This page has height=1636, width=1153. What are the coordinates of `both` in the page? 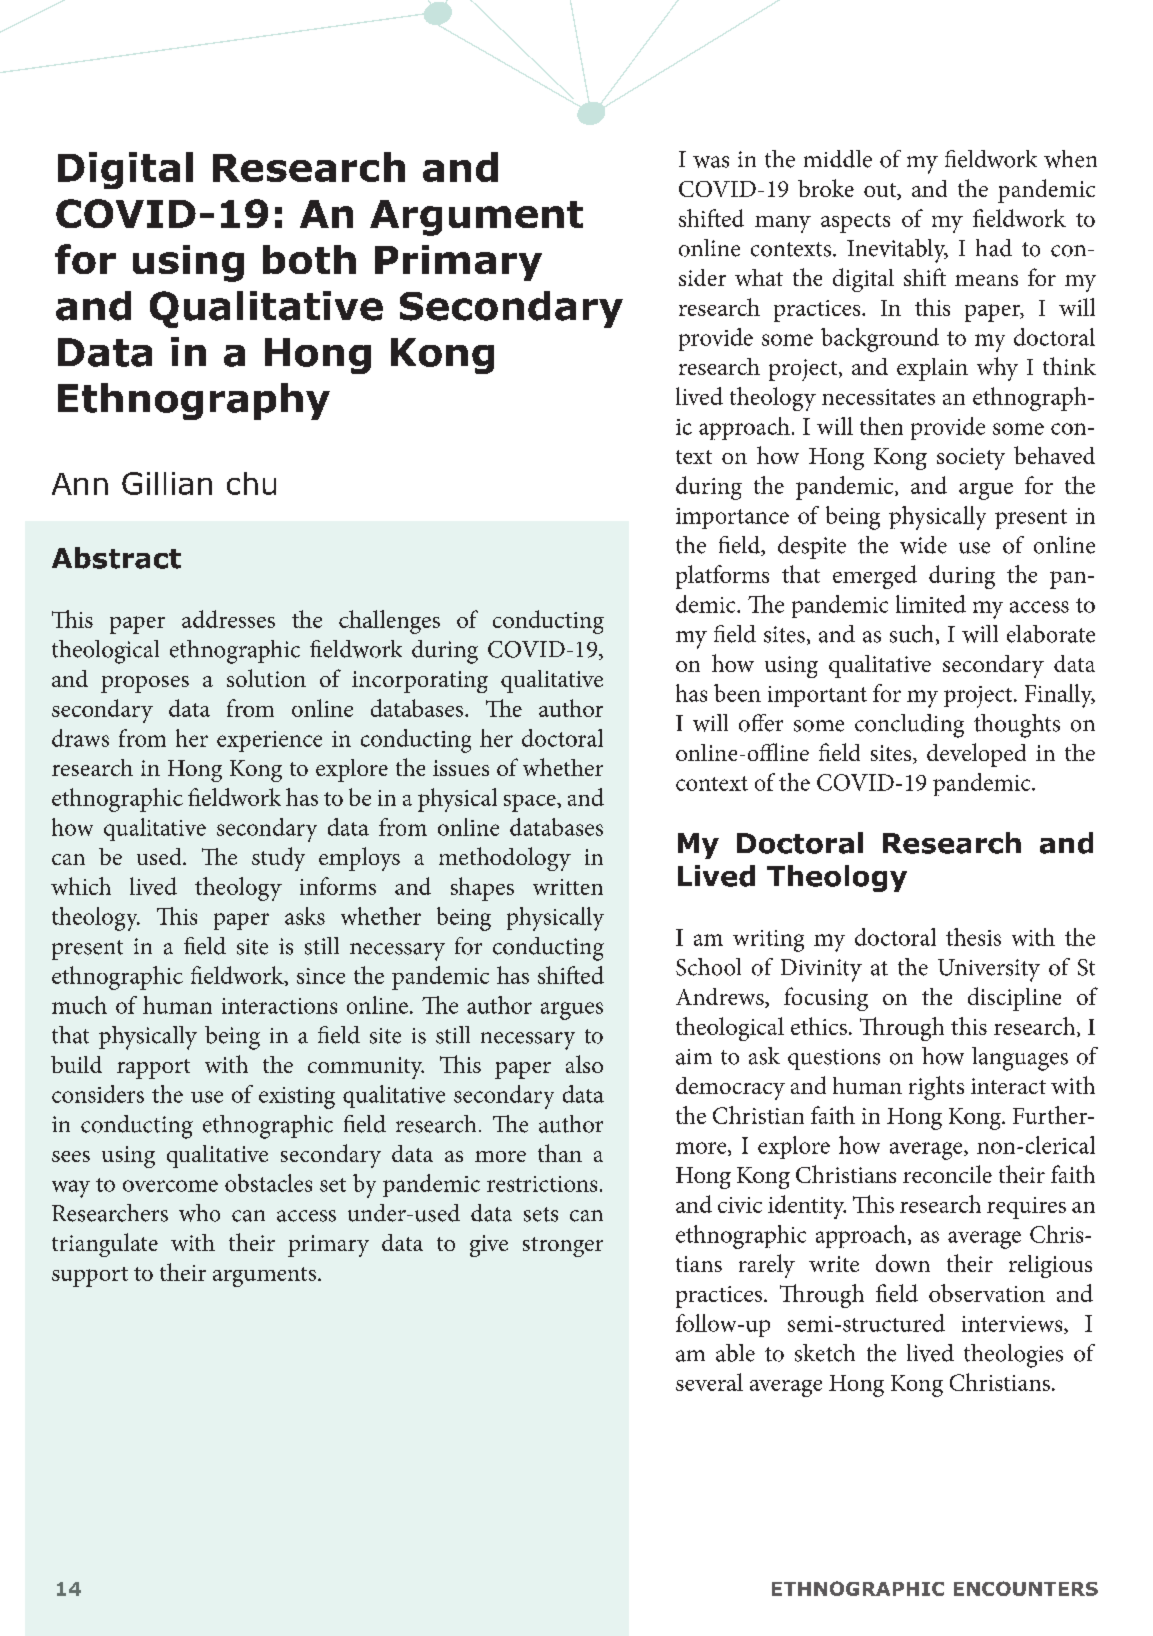 It's located at (309, 259).
